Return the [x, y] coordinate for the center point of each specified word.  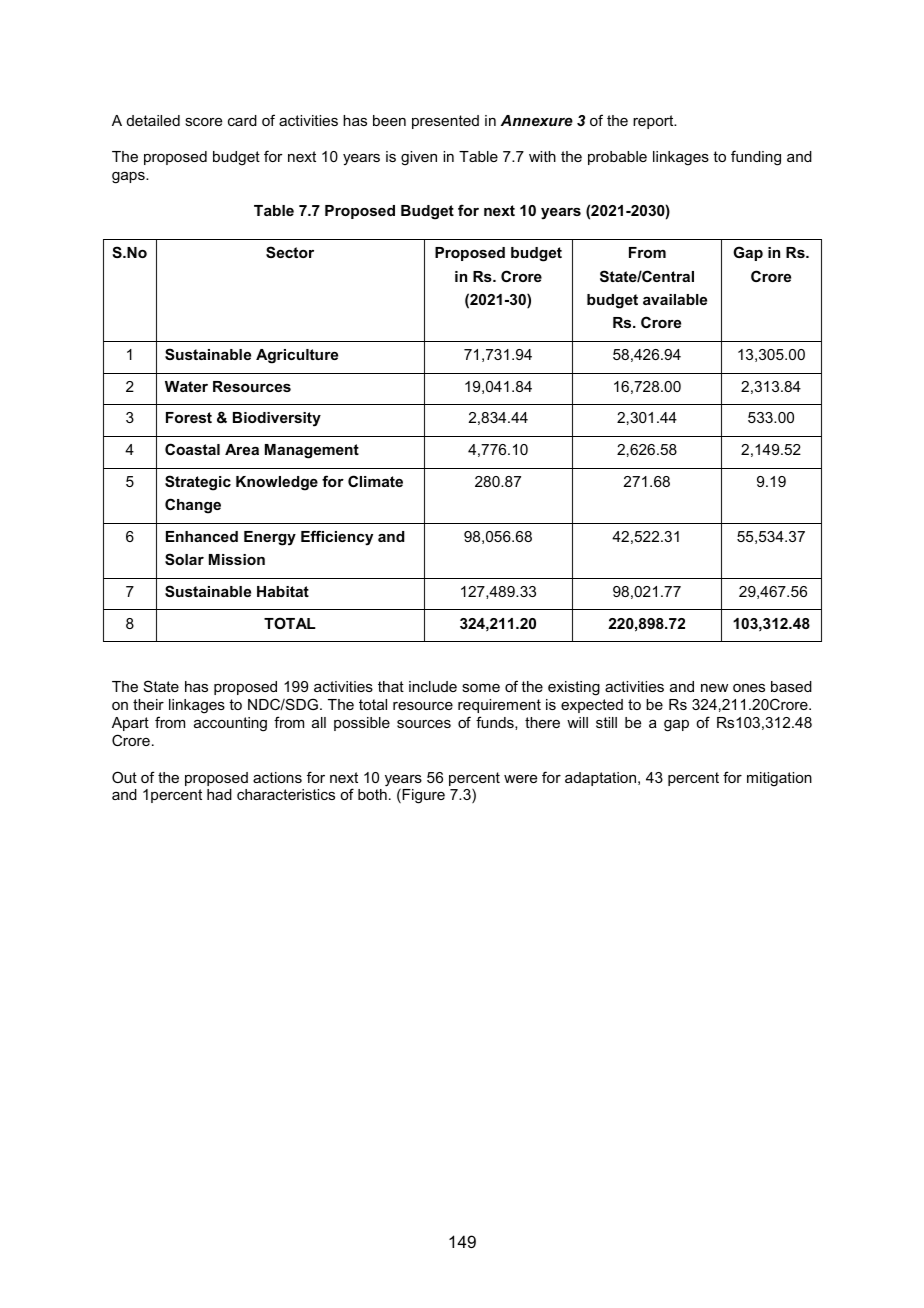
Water [186, 386]
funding [756, 158]
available [675, 299]
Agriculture [297, 356]
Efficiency [337, 538]
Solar [184, 559]
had [219, 794]
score [203, 122]
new [714, 688]
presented [445, 122]
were [520, 779]
